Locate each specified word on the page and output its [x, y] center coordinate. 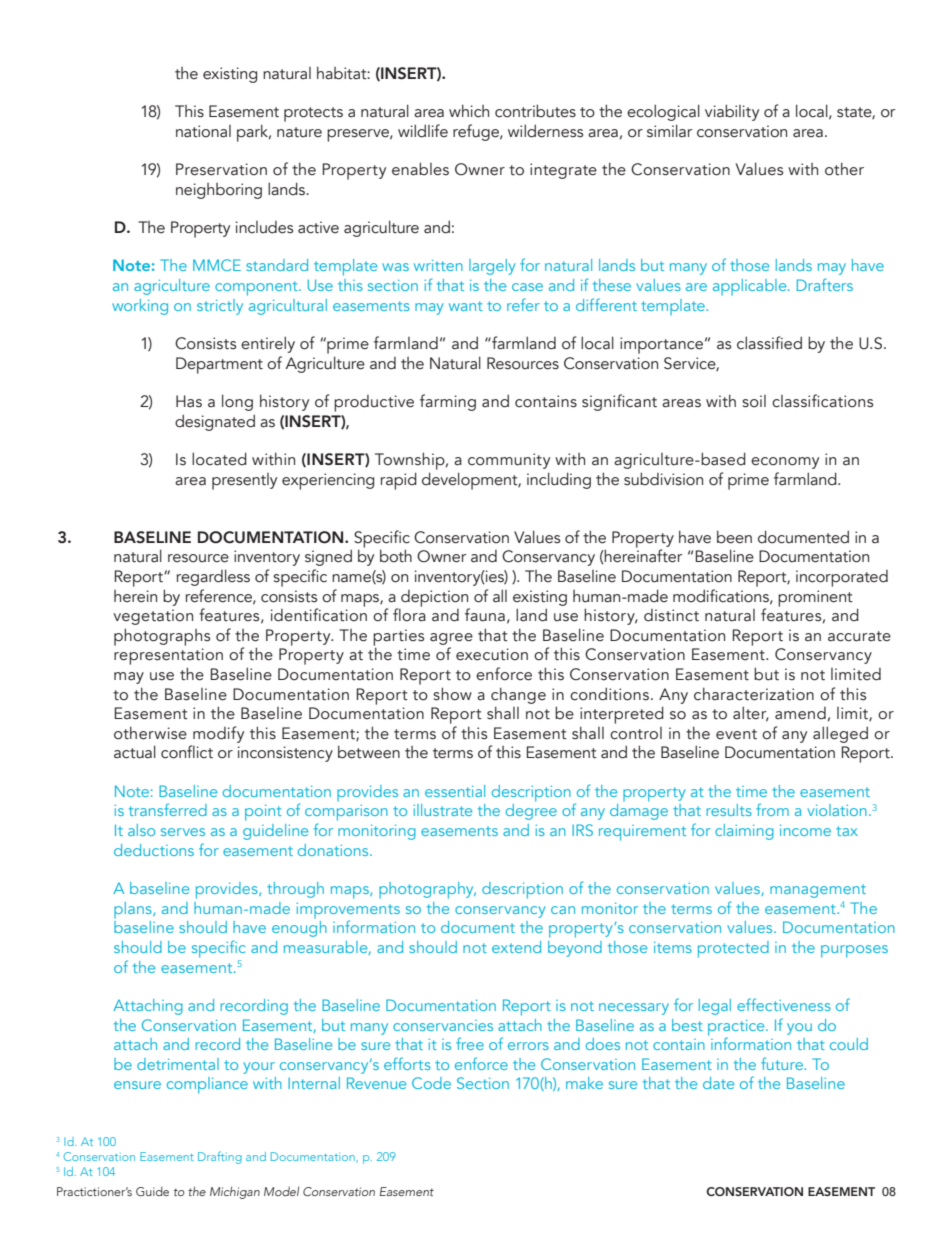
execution [492, 654]
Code [431, 1083]
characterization [754, 694]
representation [168, 658]
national [203, 131]
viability [732, 112]
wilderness [545, 131]
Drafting [220, 1157]
